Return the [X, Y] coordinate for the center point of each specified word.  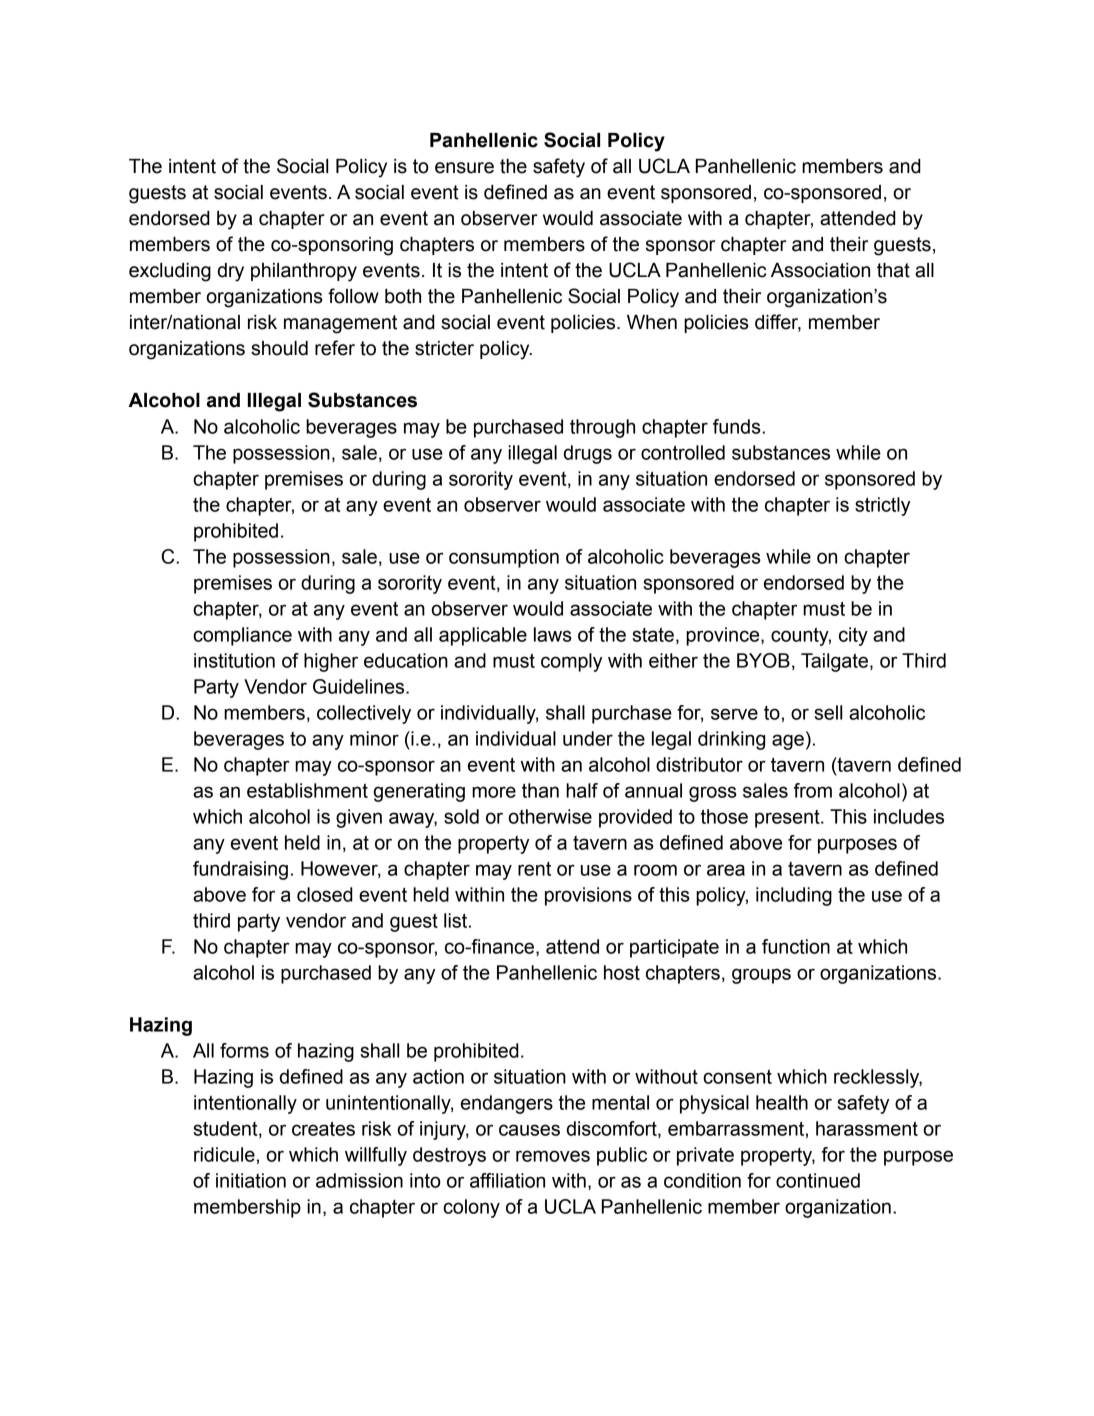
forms [244, 1050]
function [796, 946]
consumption [504, 558]
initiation [251, 1180]
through [602, 428]
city [853, 636]
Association [820, 270]
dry [231, 272]
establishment [307, 790]
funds [738, 426]
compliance [242, 636]
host [622, 972]
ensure [464, 168]
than [540, 790]
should [279, 348]
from [813, 790]
